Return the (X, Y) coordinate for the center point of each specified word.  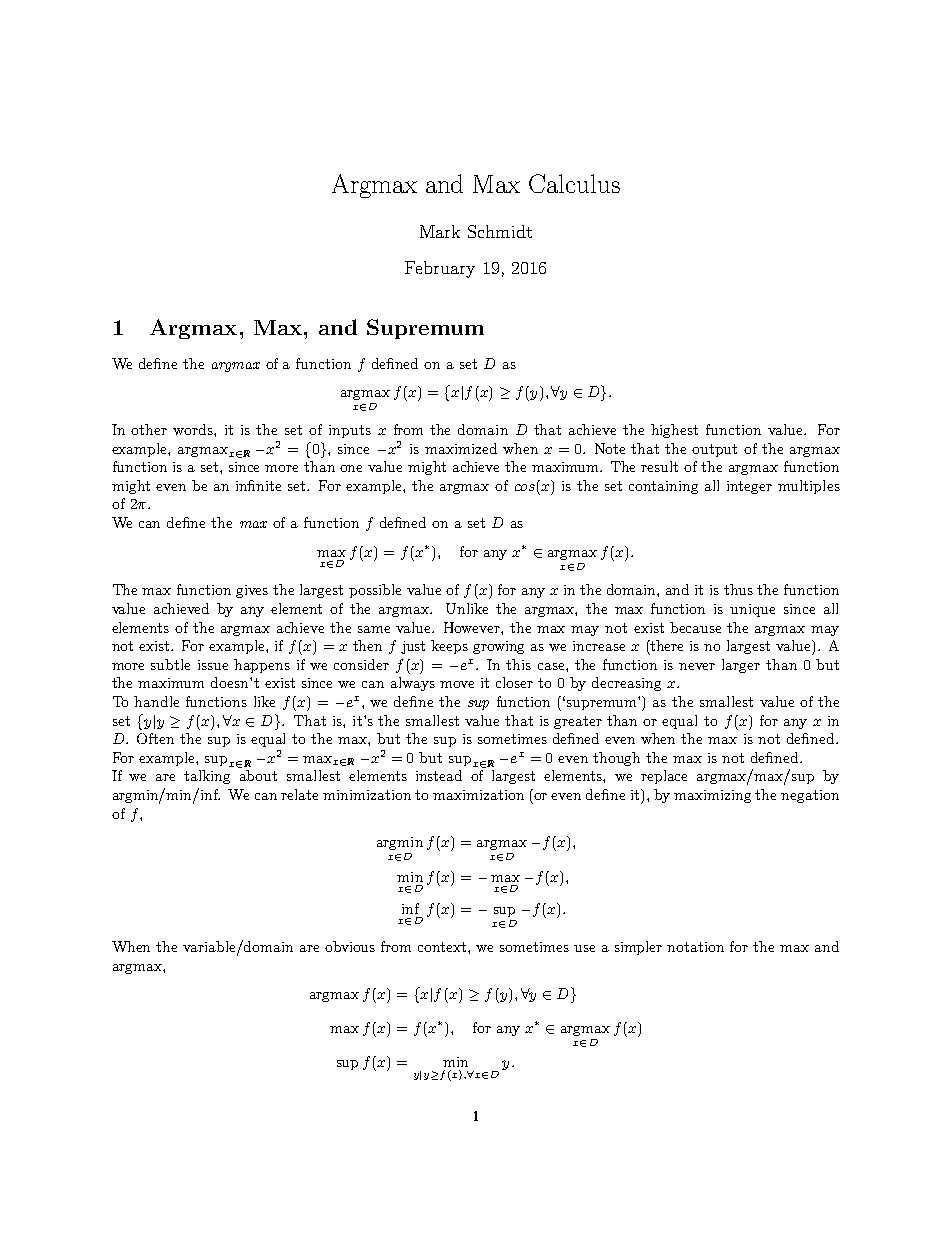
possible (375, 591)
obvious (350, 946)
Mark (440, 231)
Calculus (574, 183)
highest (674, 431)
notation (695, 947)
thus (738, 589)
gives (252, 591)
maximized (461, 448)
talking (207, 777)
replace (664, 777)
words (194, 429)
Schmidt (500, 231)
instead (439, 775)
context (443, 947)
